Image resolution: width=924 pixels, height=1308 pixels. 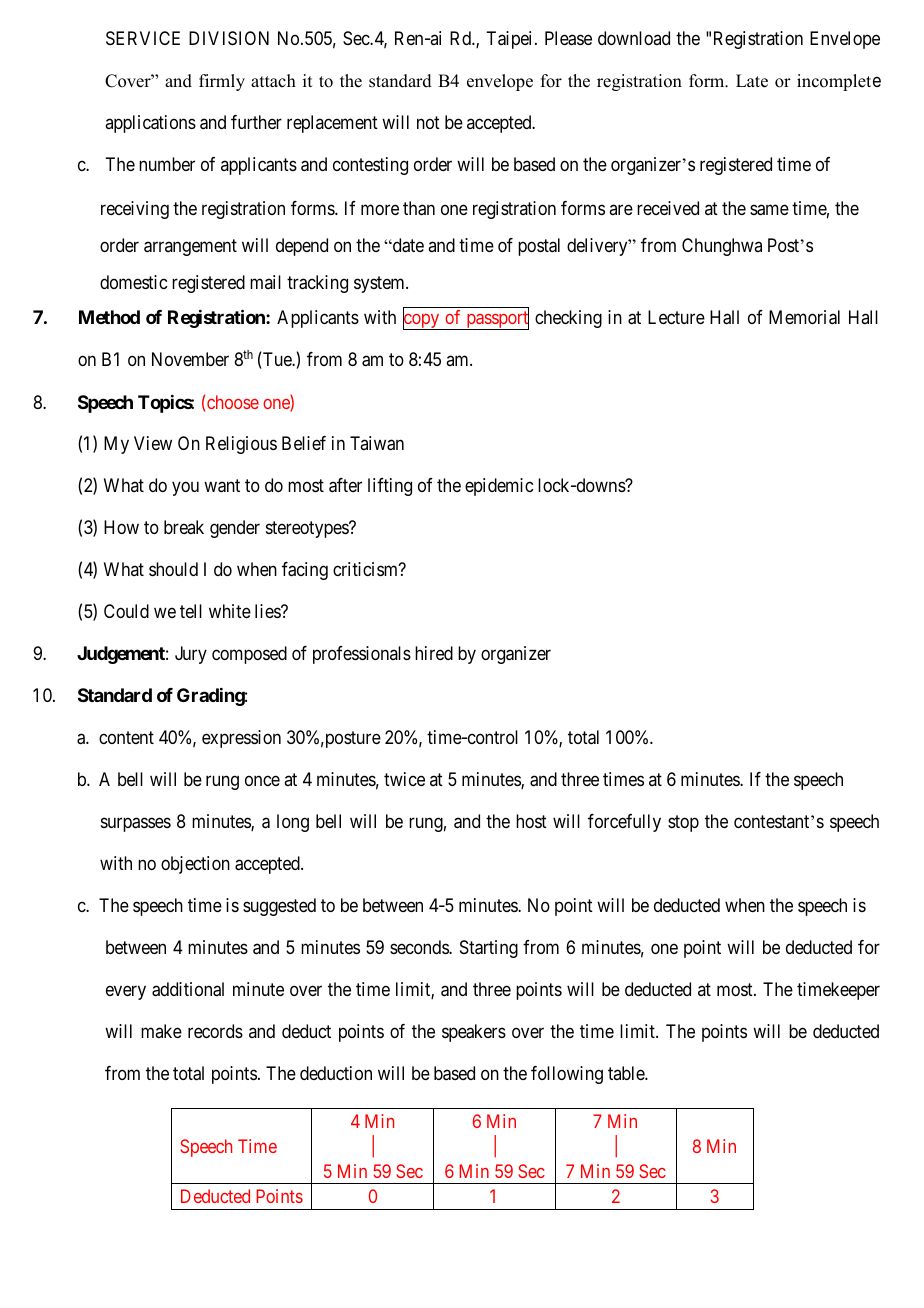 I want to click on firmly, so click(x=222, y=82).
